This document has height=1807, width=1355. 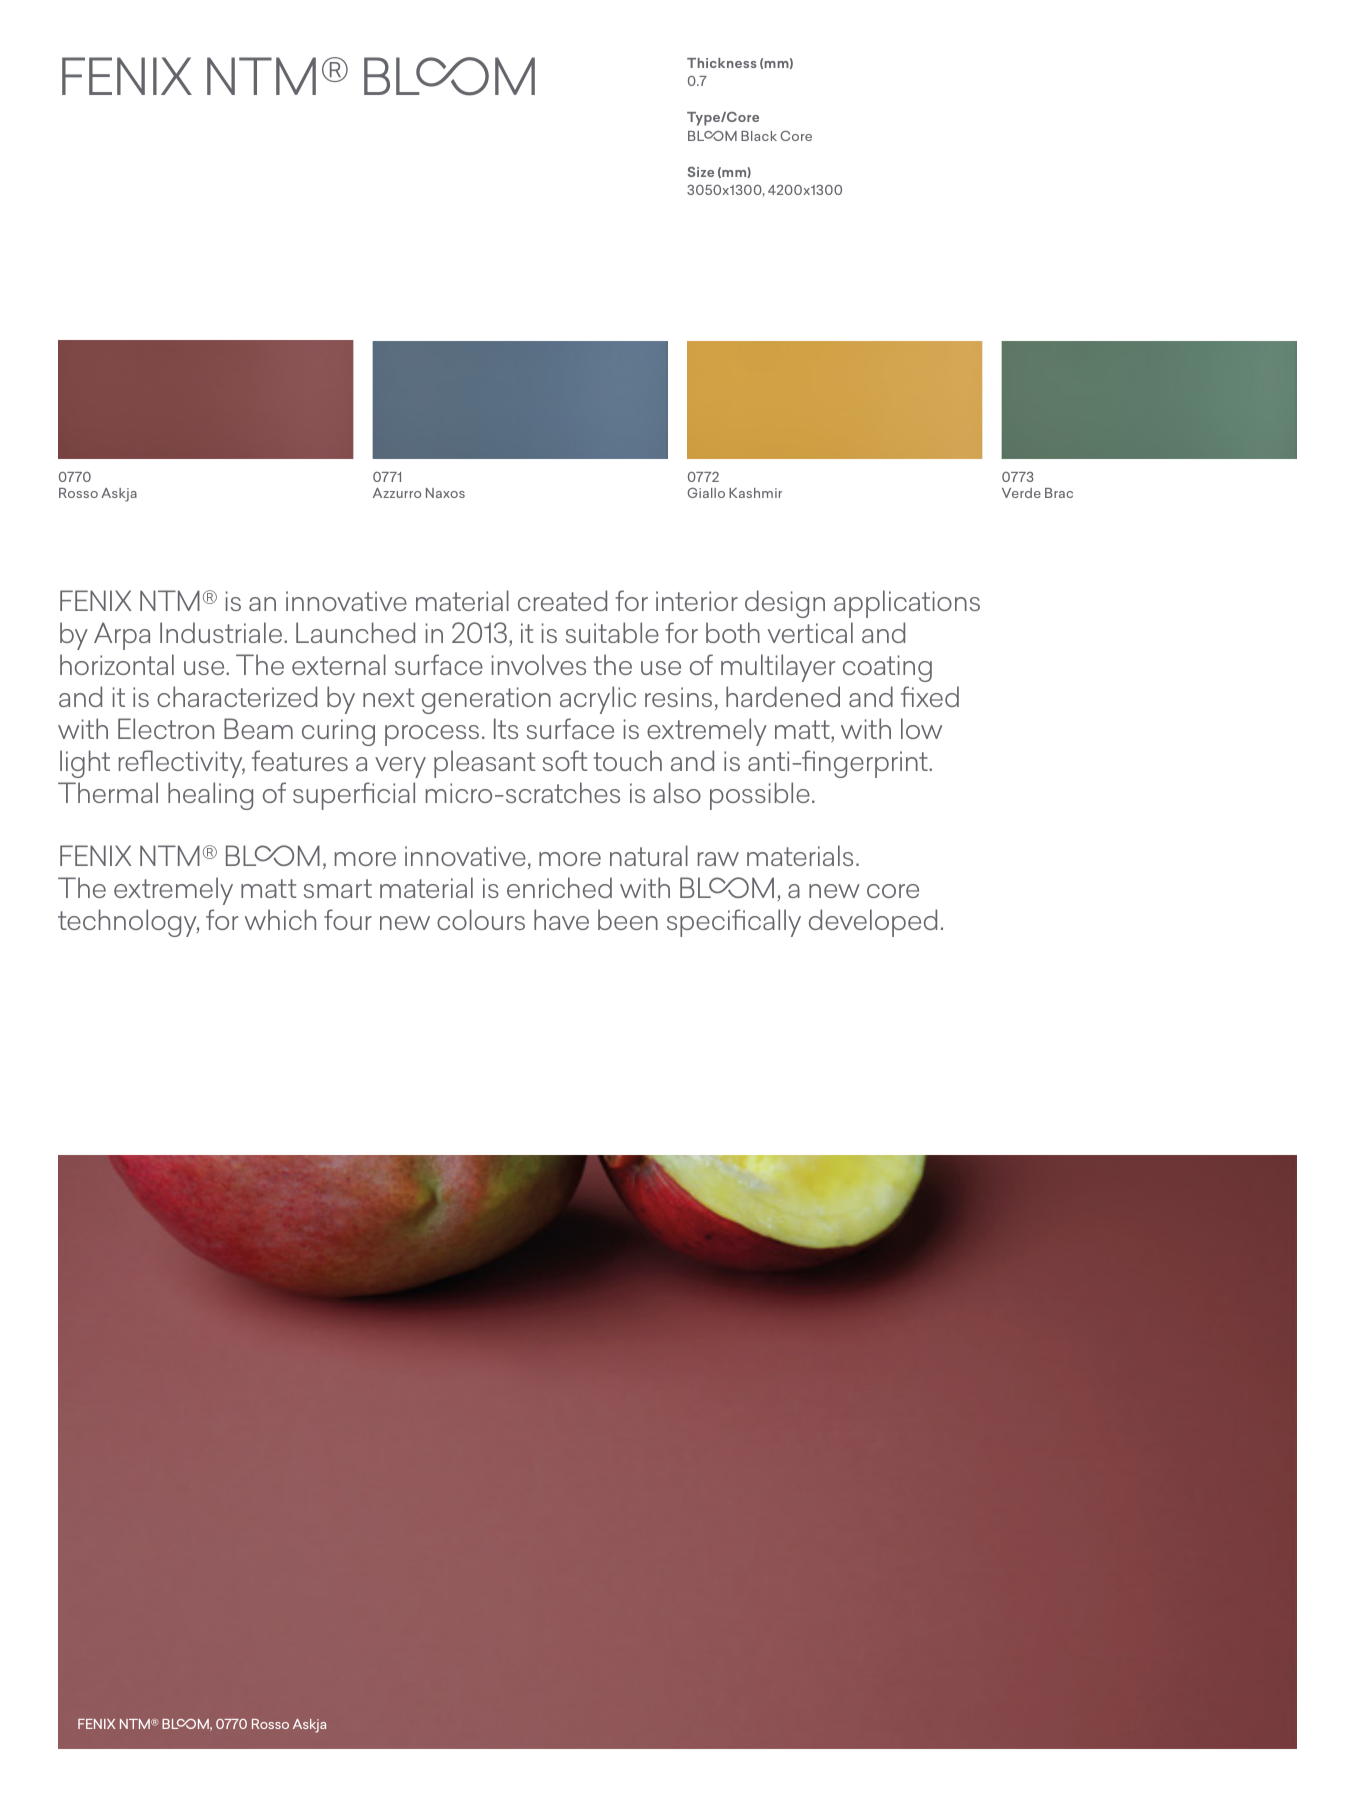 I want to click on Arpa, so click(x=122, y=636).
